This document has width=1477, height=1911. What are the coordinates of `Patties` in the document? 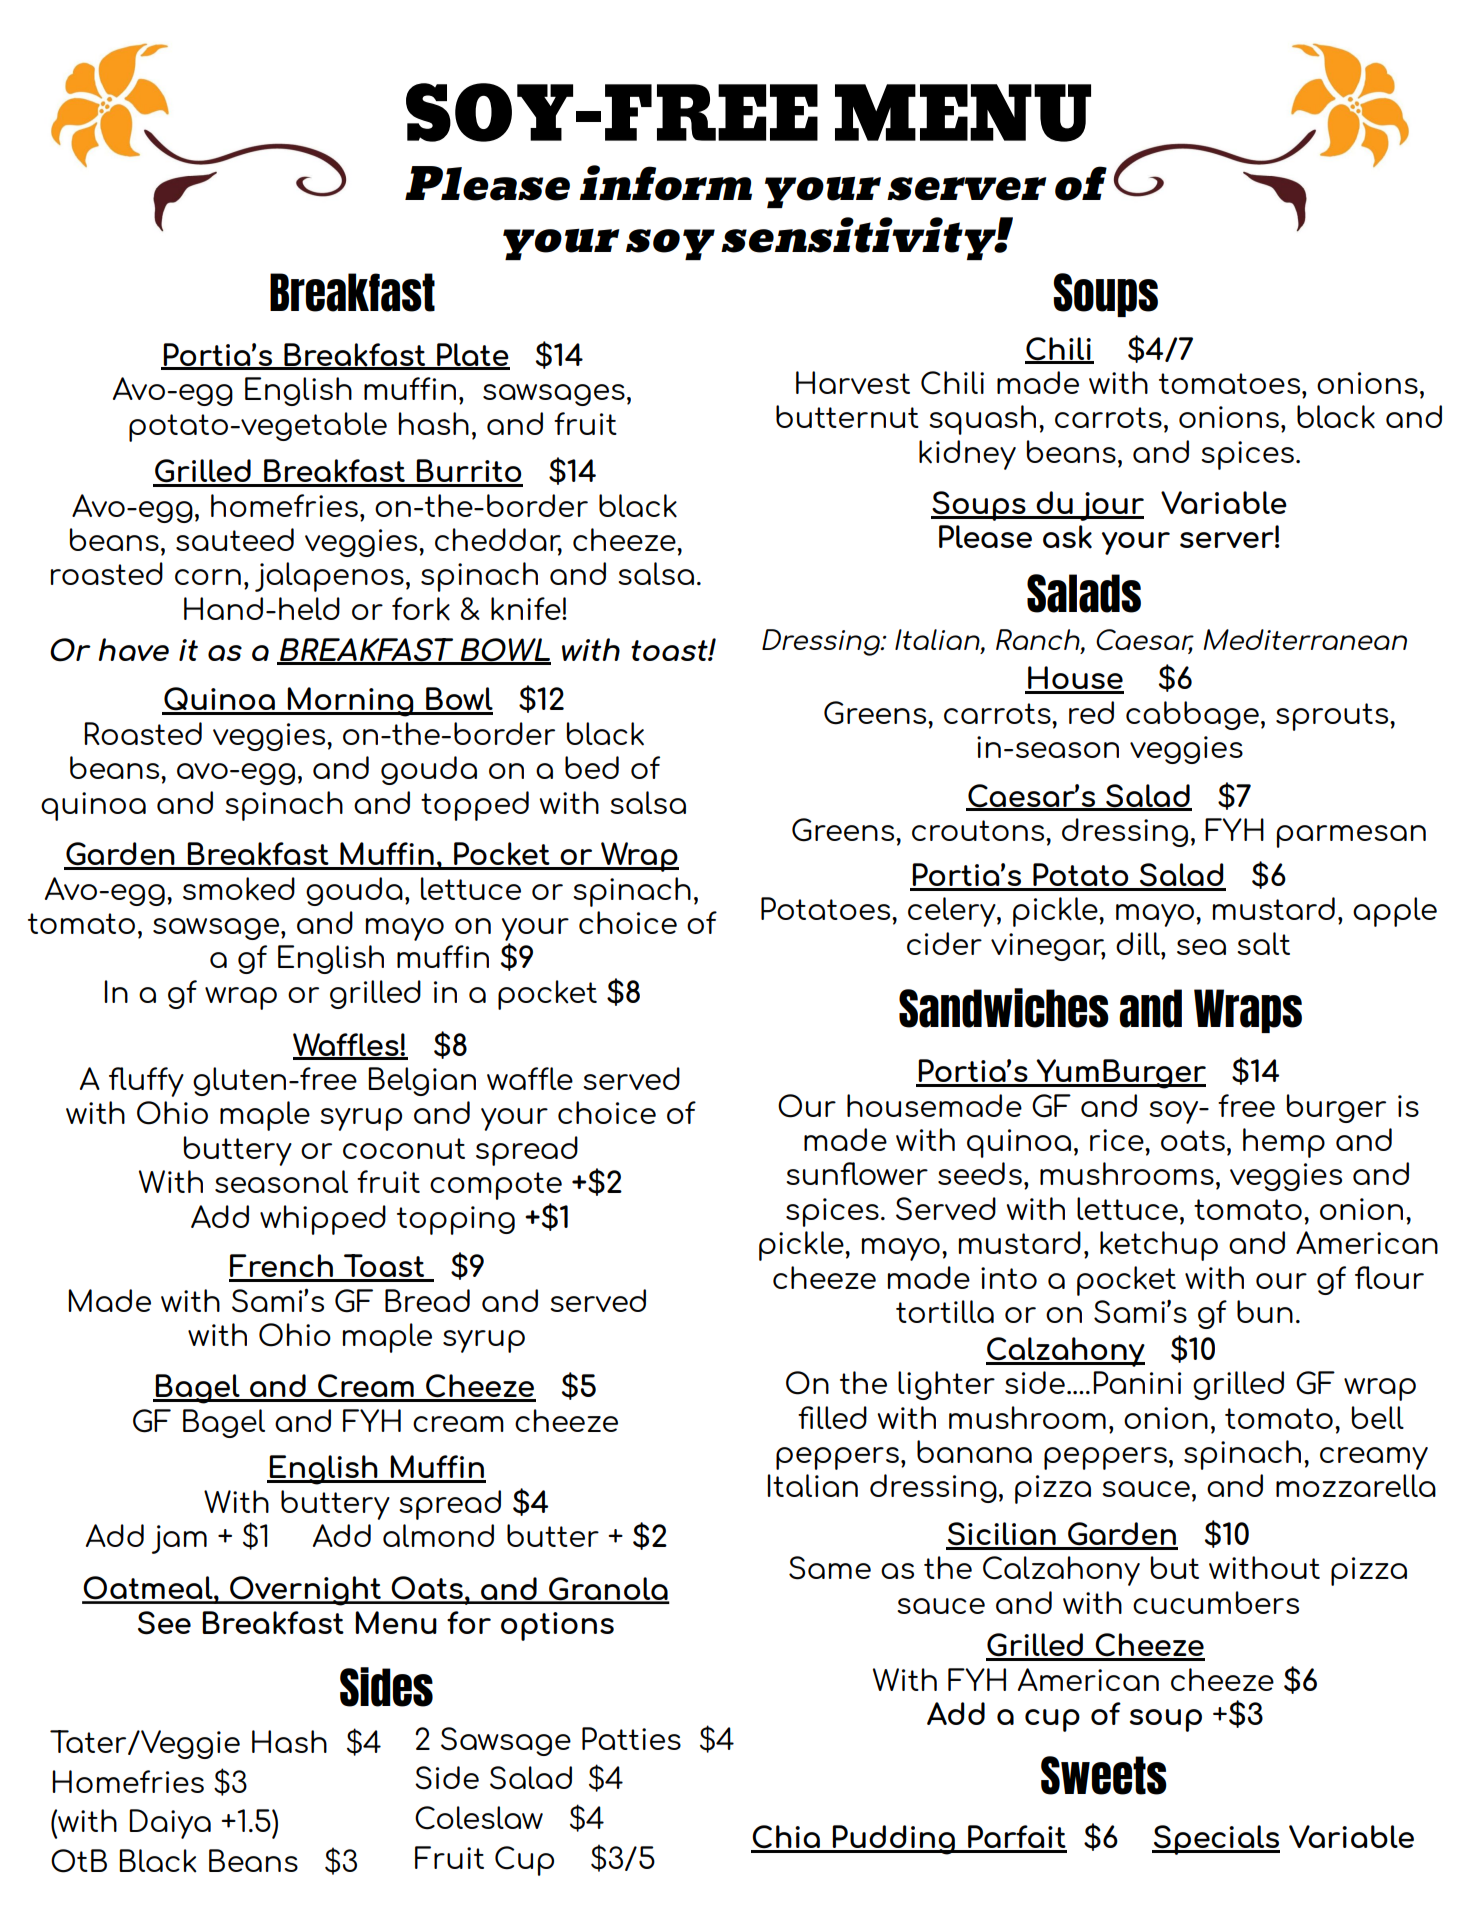 It's located at (631, 1738).
